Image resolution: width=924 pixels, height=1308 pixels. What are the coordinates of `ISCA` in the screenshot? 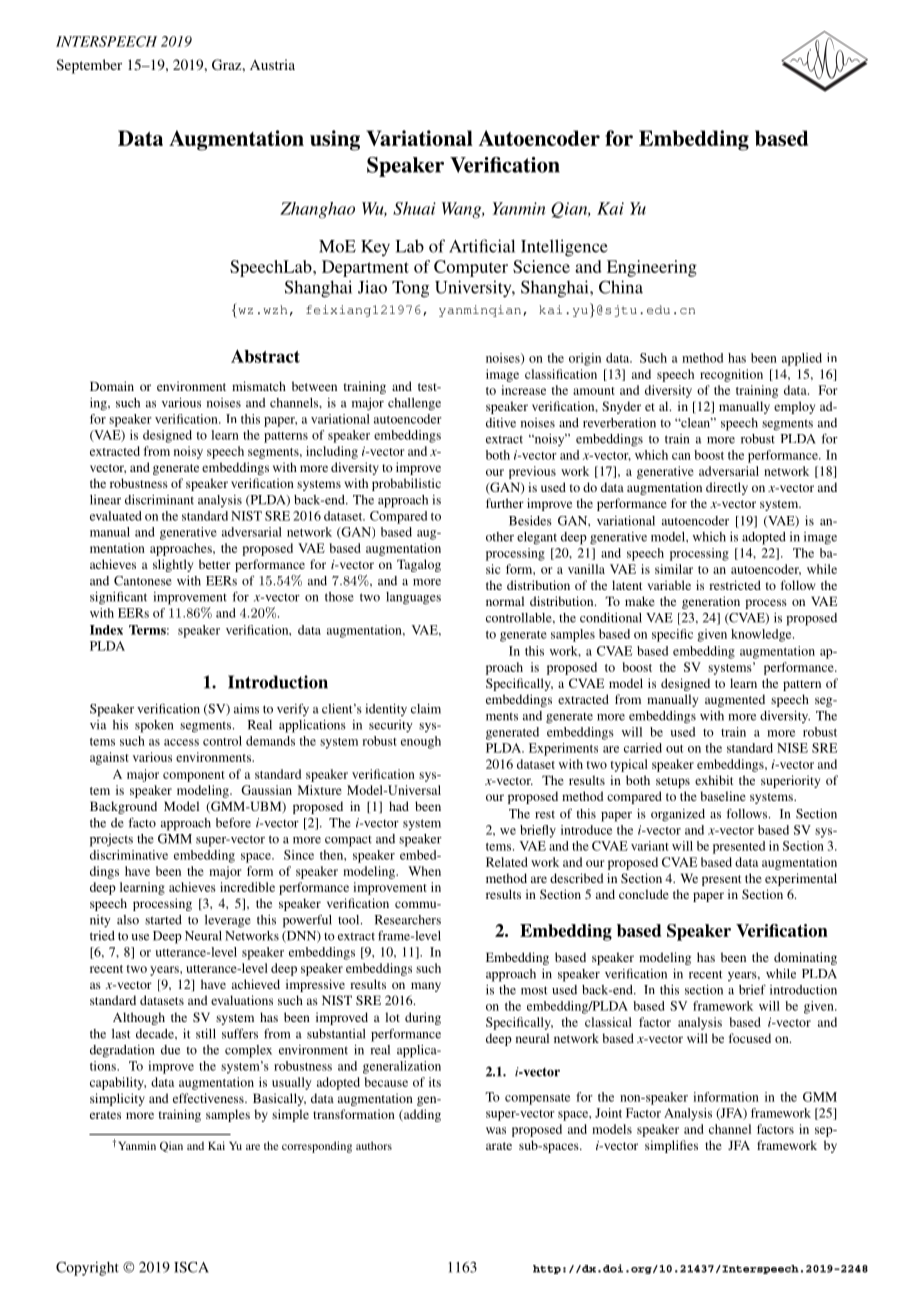 It's located at (191, 1267).
